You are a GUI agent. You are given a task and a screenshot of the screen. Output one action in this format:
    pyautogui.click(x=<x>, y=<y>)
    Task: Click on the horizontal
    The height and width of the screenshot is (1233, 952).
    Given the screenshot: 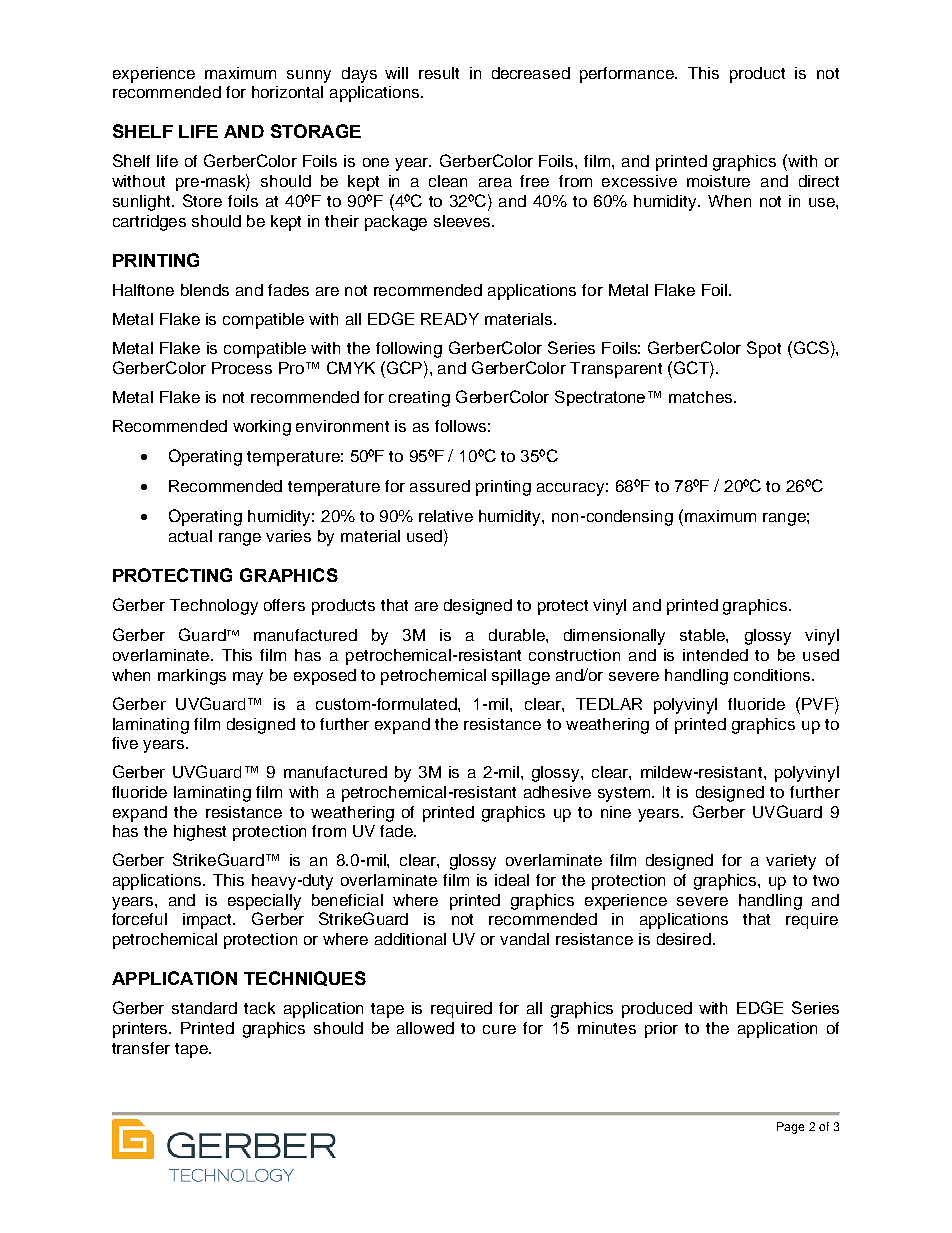 What is the action you would take?
    pyautogui.click(x=287, y=92)
